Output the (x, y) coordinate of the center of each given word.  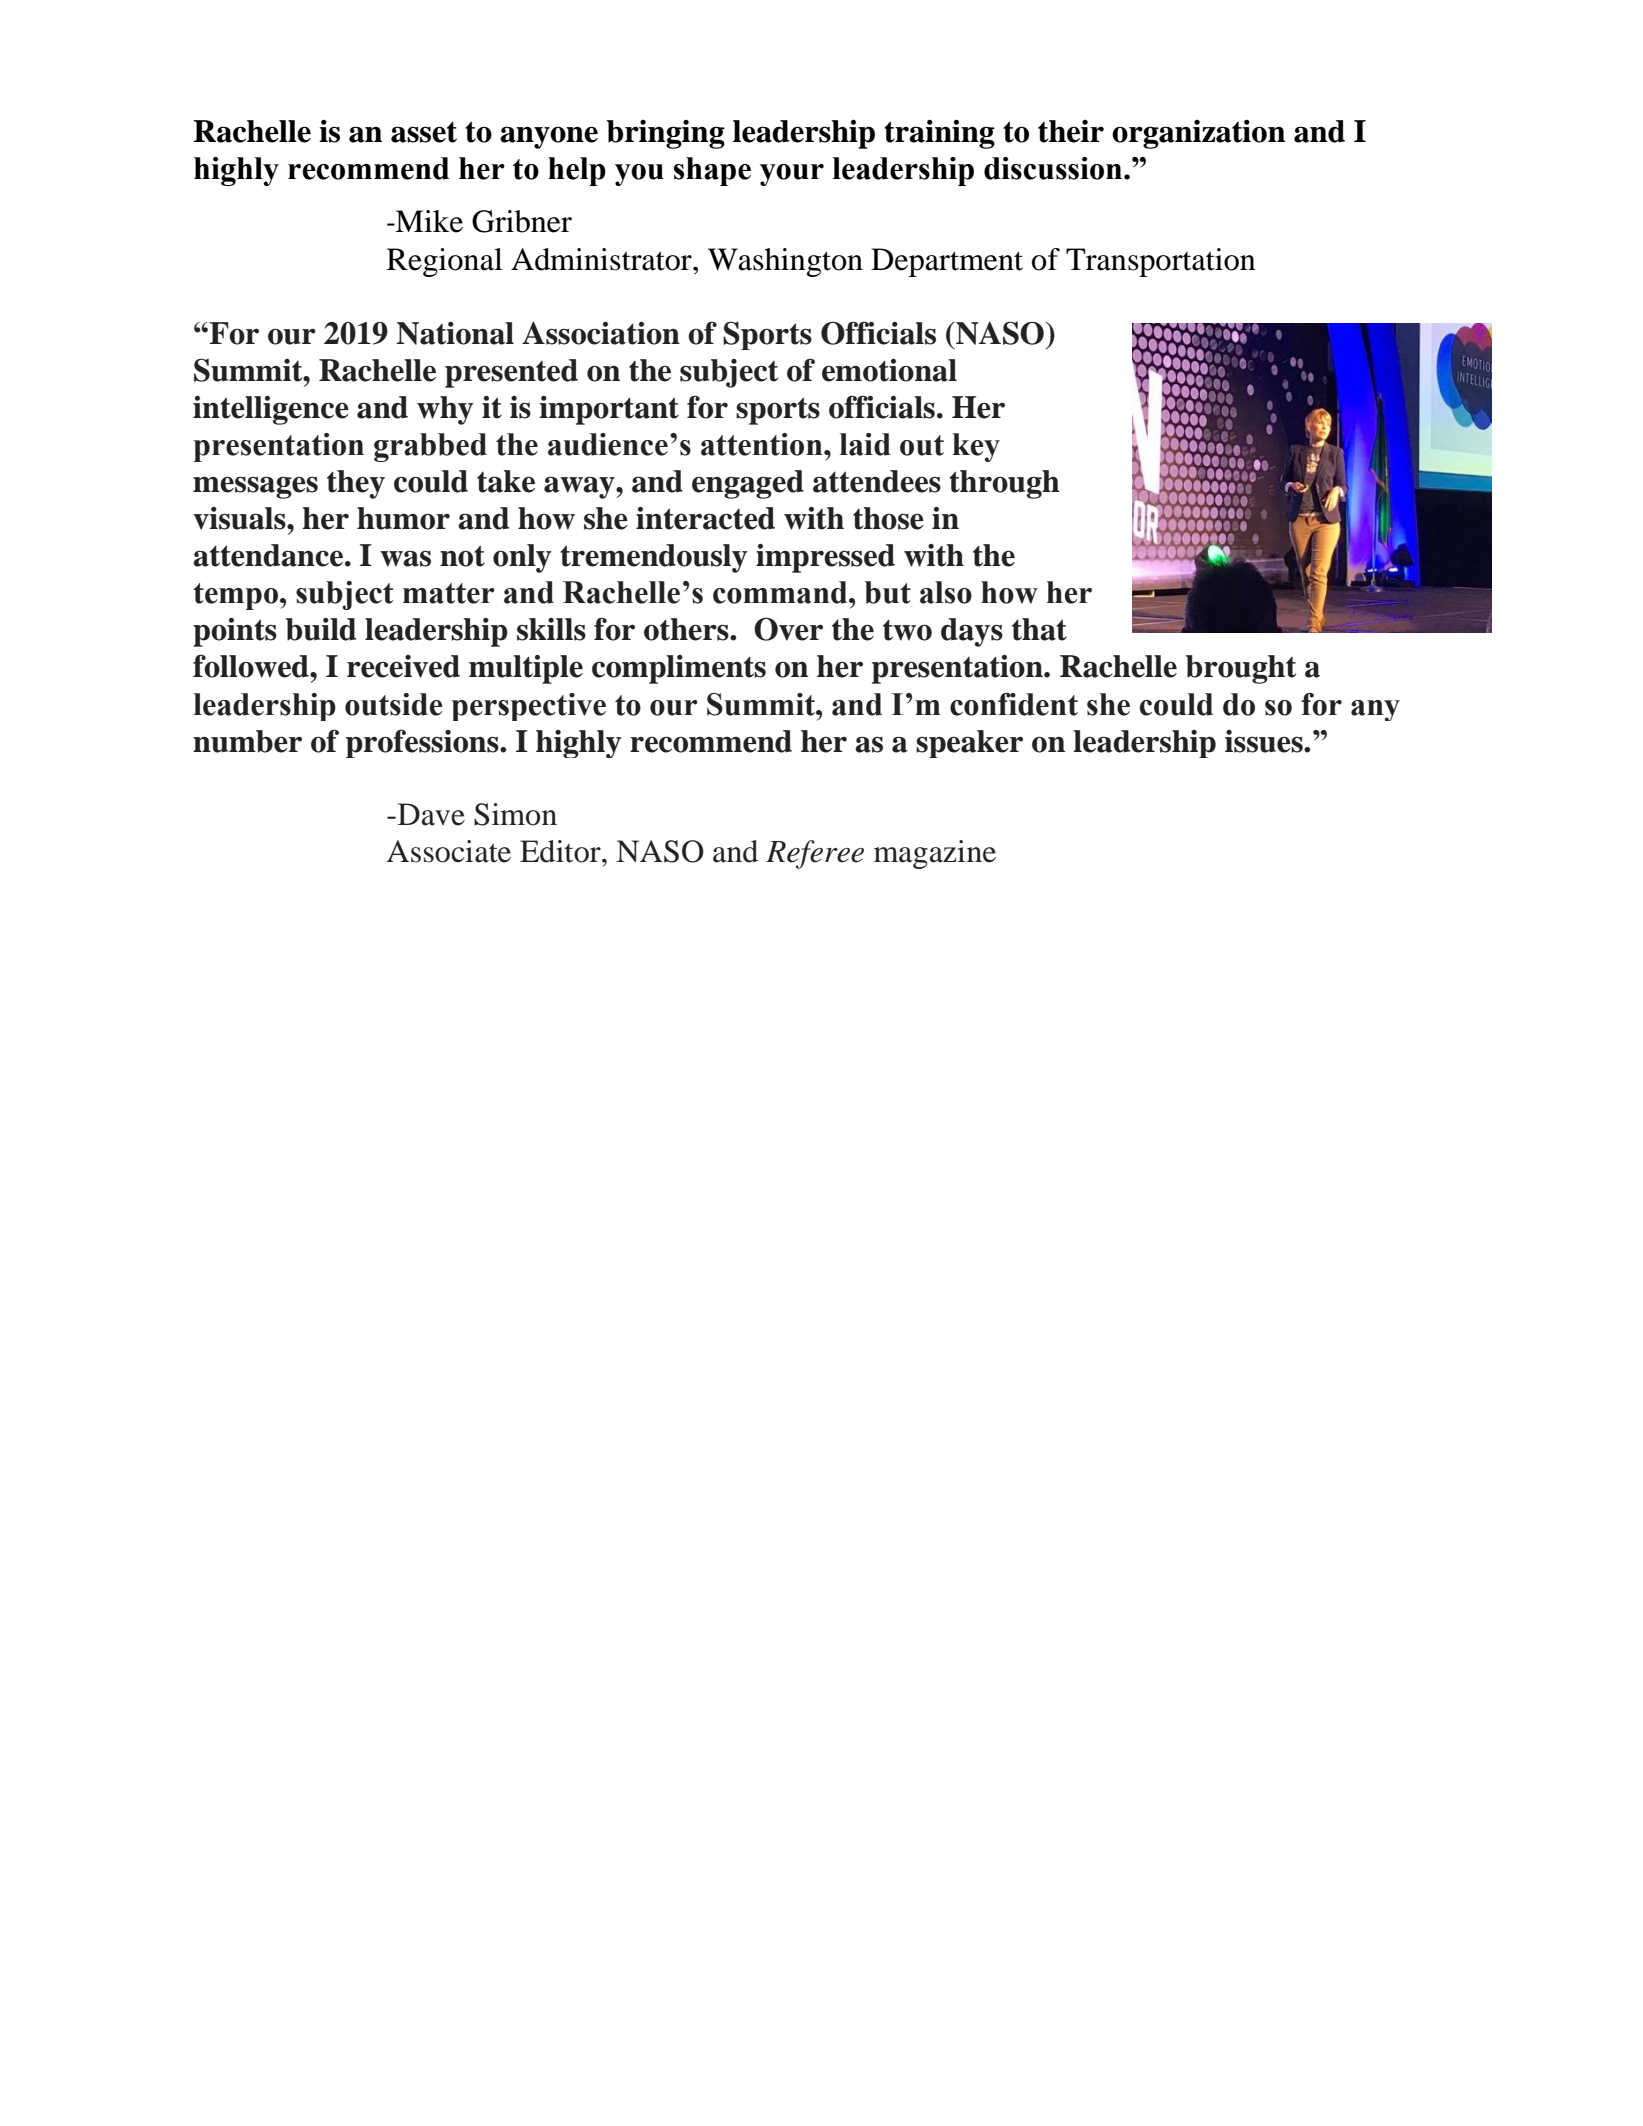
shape (712, 171)
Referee (815, 854)
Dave (430, 814)
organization (1198, 134)
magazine (935, 854)
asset (424, 132)
